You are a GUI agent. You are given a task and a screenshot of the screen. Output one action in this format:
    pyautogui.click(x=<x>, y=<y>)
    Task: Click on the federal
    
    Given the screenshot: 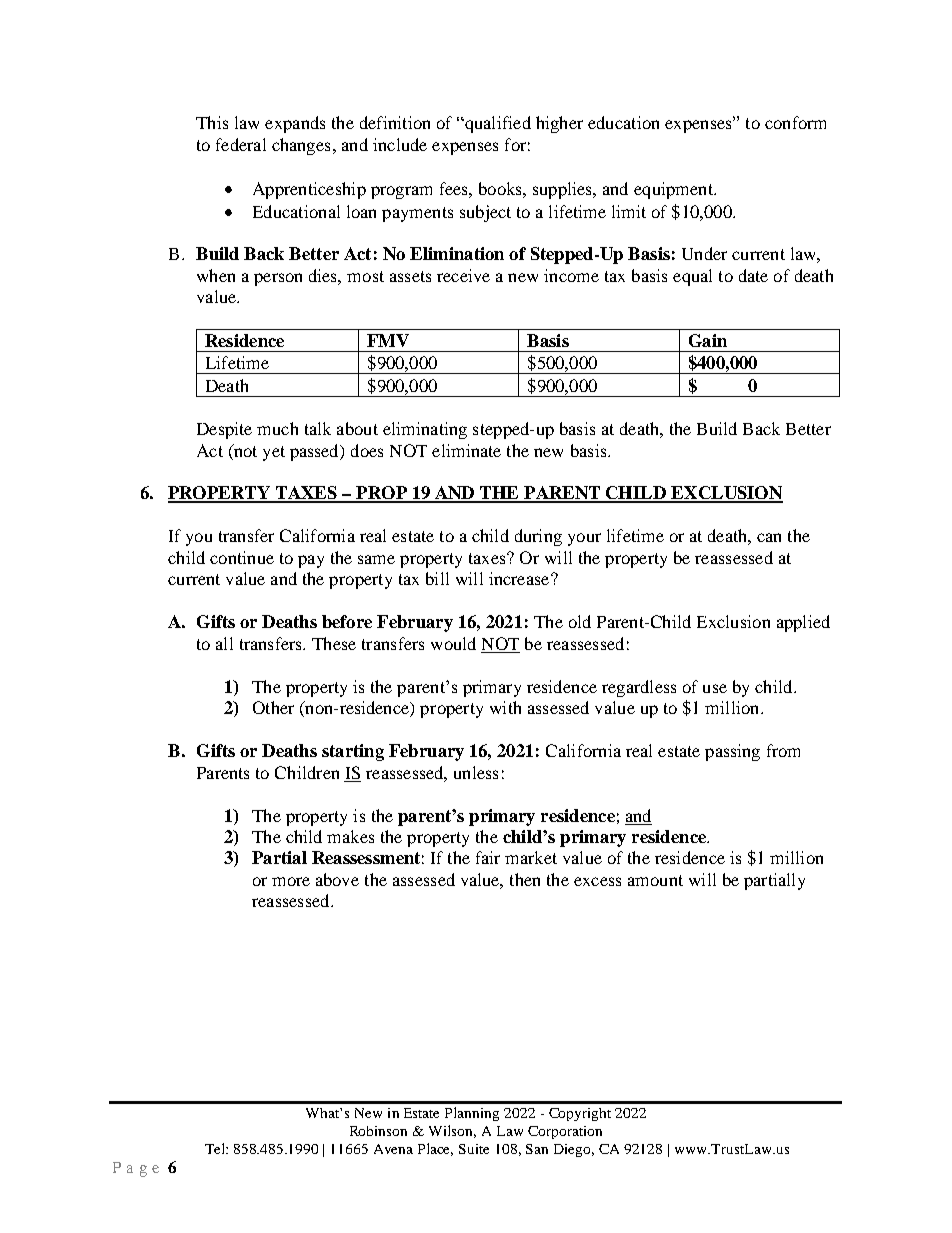 What is the action you would take?
    pyautogui.click(x=241, y=144)
